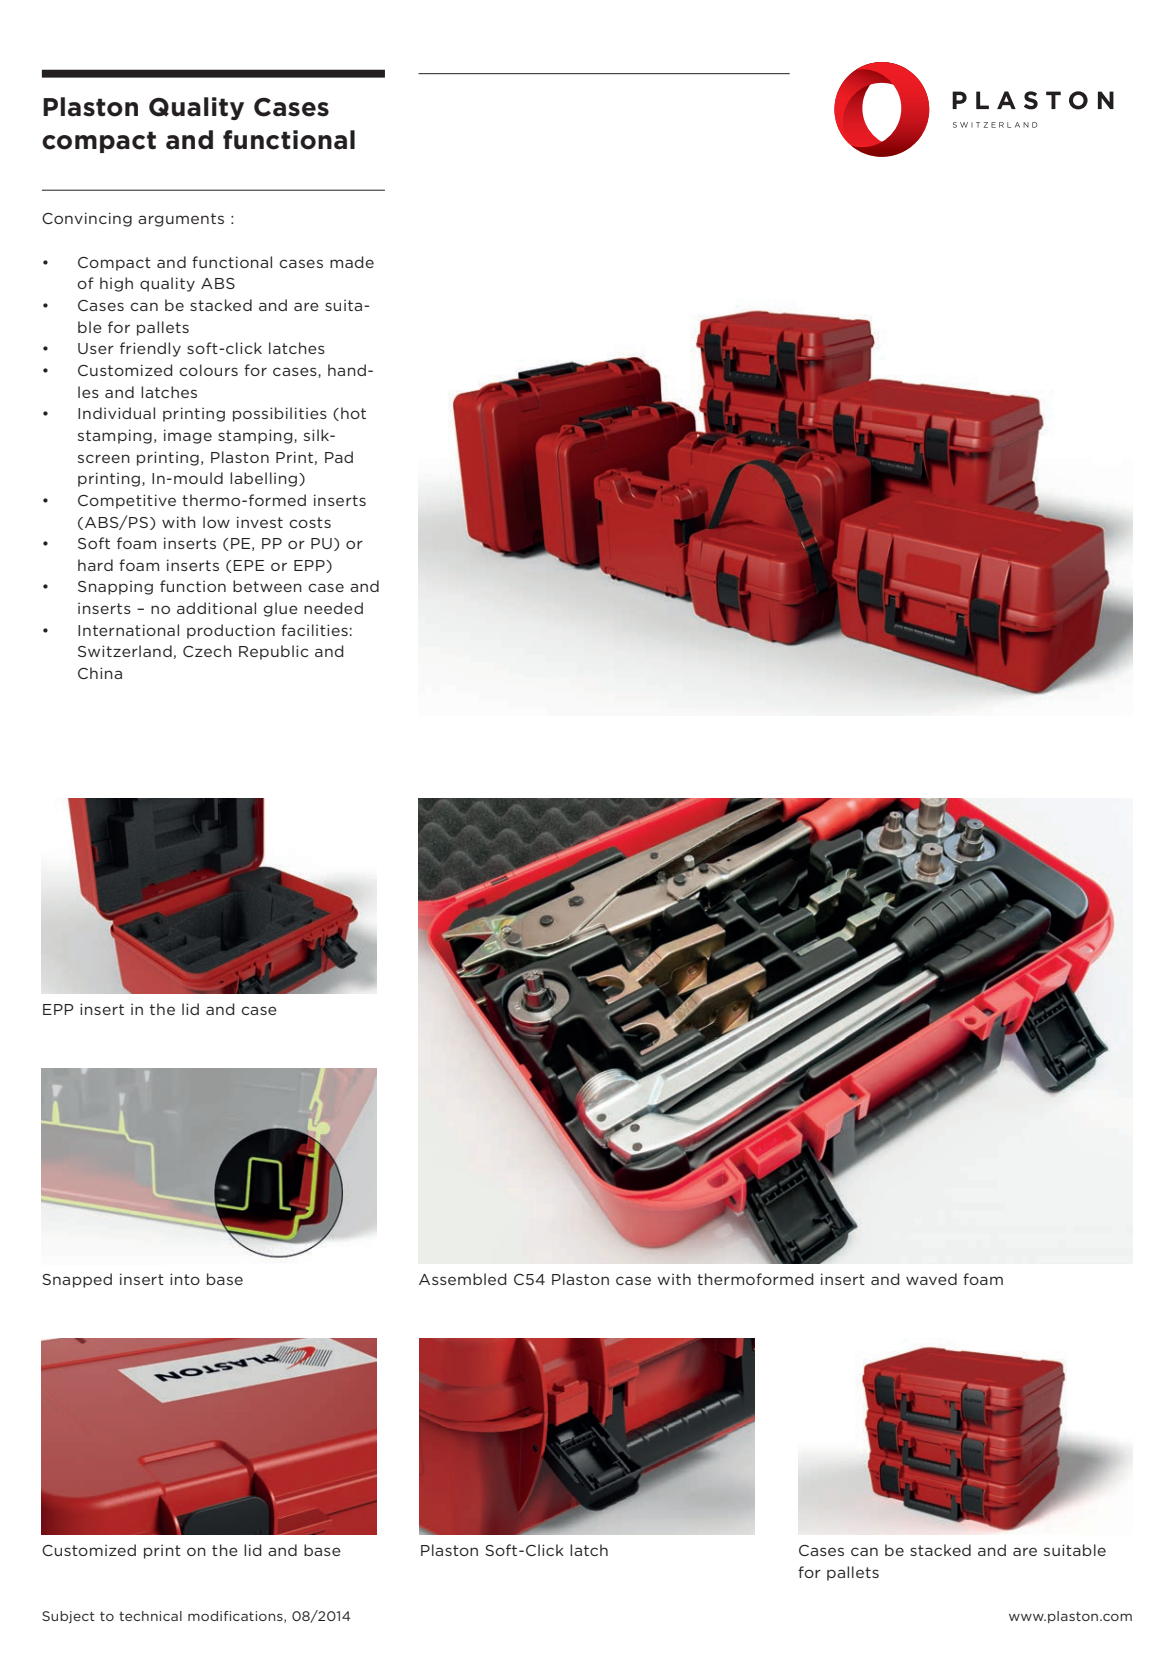 Image resolution: width=1172 pixels, height=1657 pixels. What do you see at coordinates (333, 608) in the image?
I see `needed` at bounding box center [333, 608].
